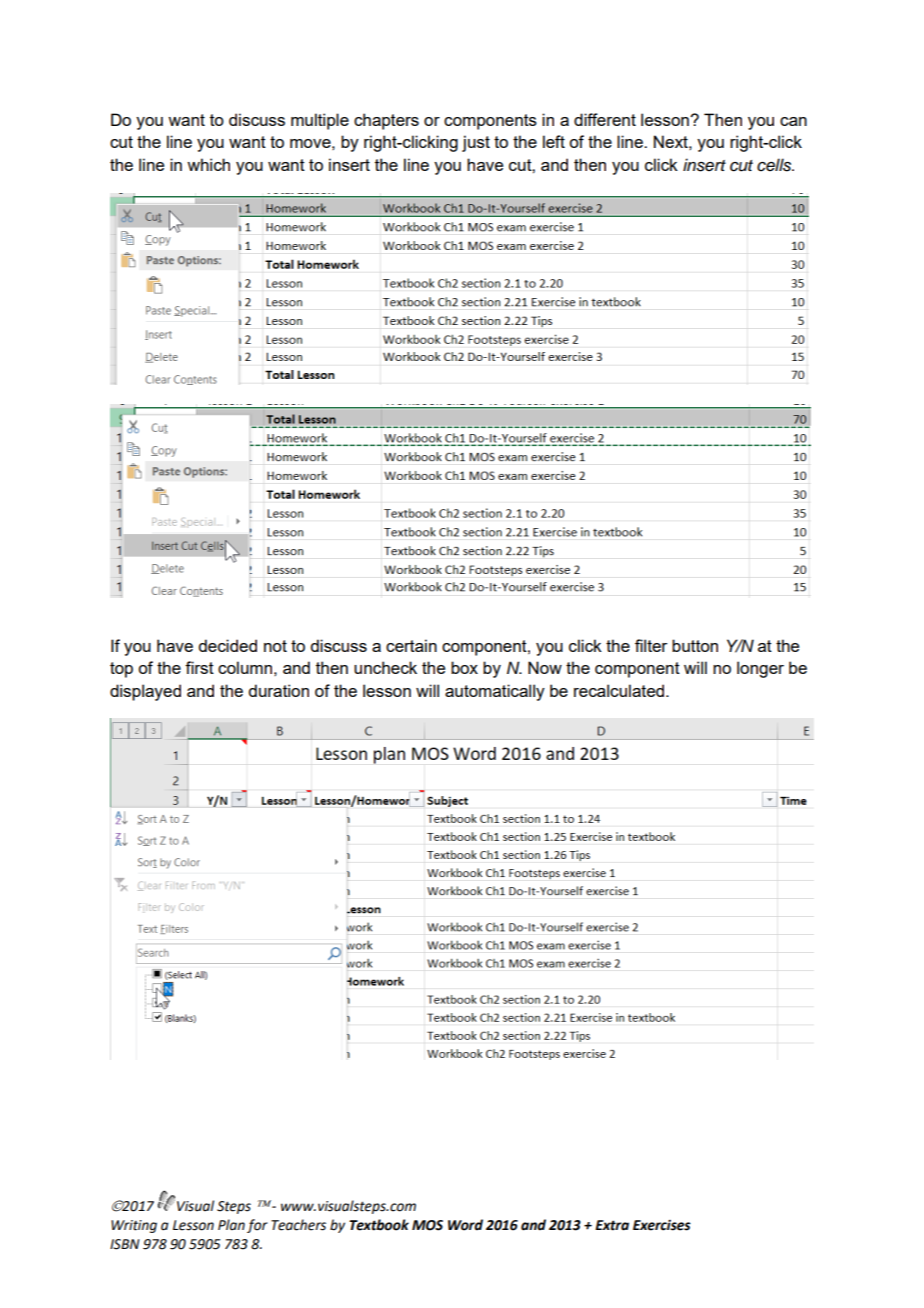 This screenshot has height=1308, width=924. Describe the element at coordinates (476, 143) in the screenshot. I see `just` at that location.
